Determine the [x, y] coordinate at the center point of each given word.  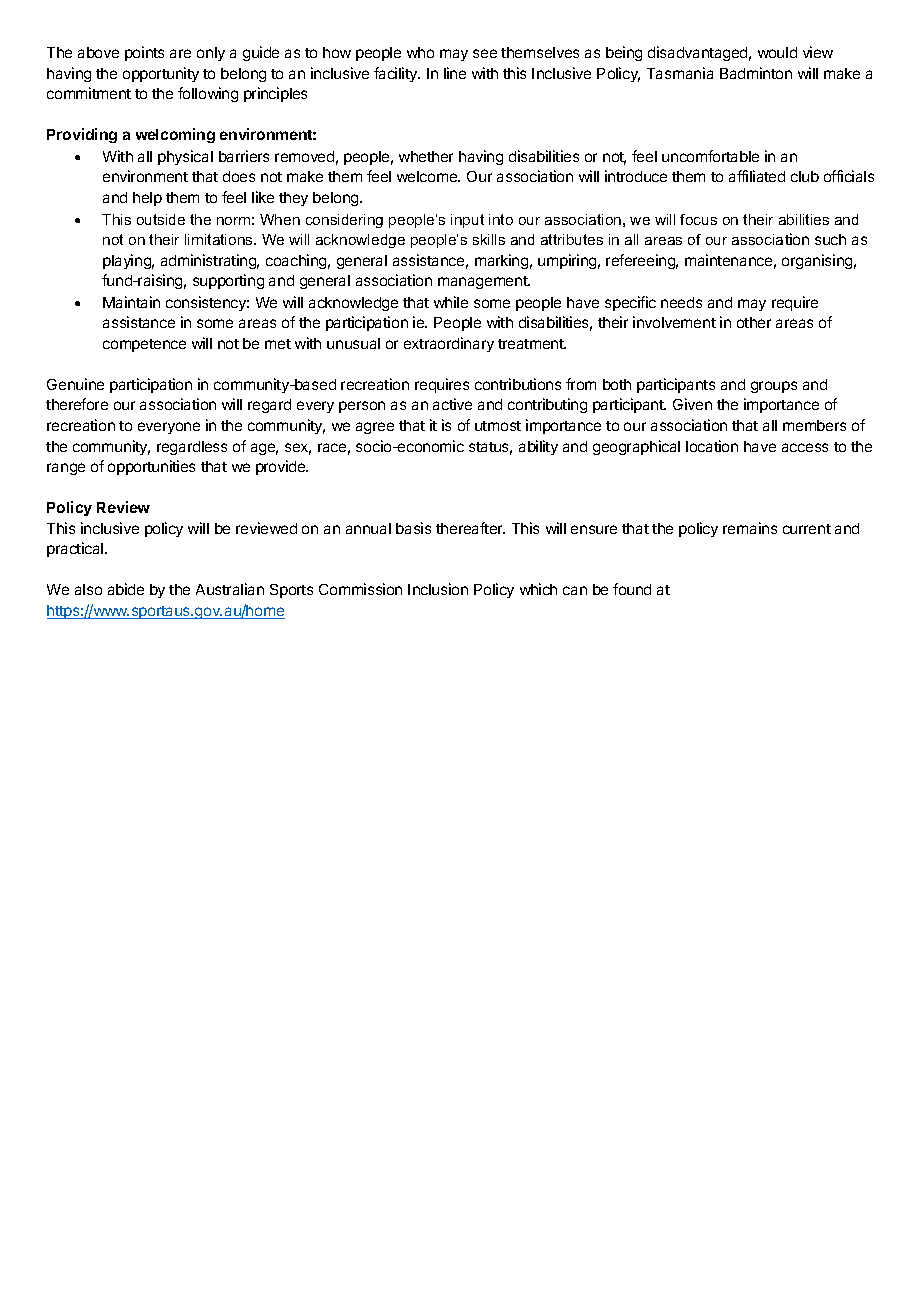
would [777, 52]
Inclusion [438, 589]
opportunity [161, 74]
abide [126, 589]
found [632, 589]
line [455, 73]
